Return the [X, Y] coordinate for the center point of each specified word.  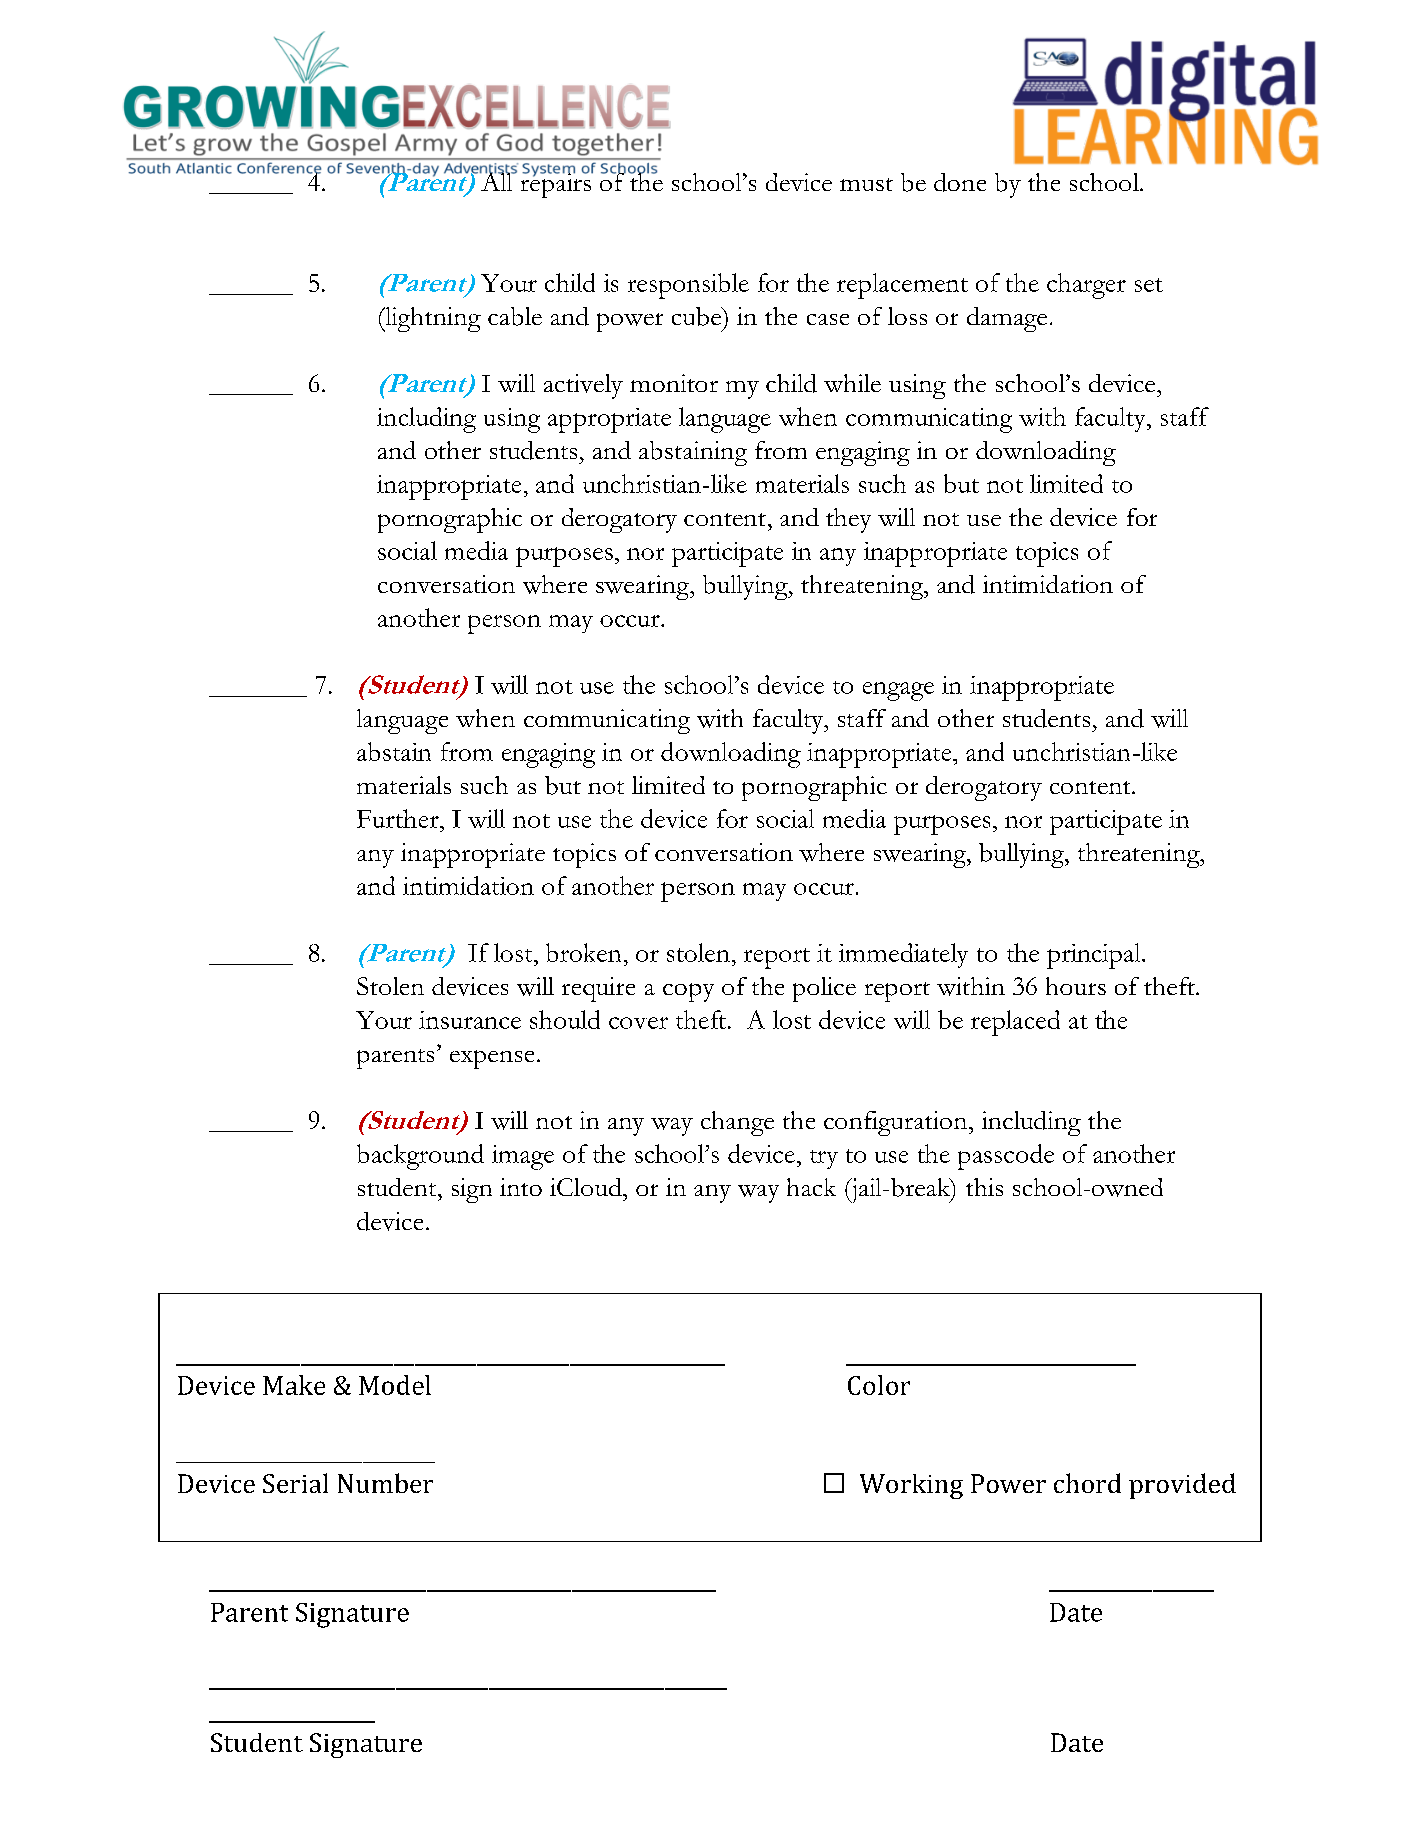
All [497, 180]
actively [583, 386]
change [737, 1123]
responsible [688, 286]
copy [688, 992]
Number [385, 1483]
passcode [1006, 1157]
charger [1086, 286]
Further [399, 818]
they [848, 520]
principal [1095, 956]
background [420, 1157]
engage [898, 691]
